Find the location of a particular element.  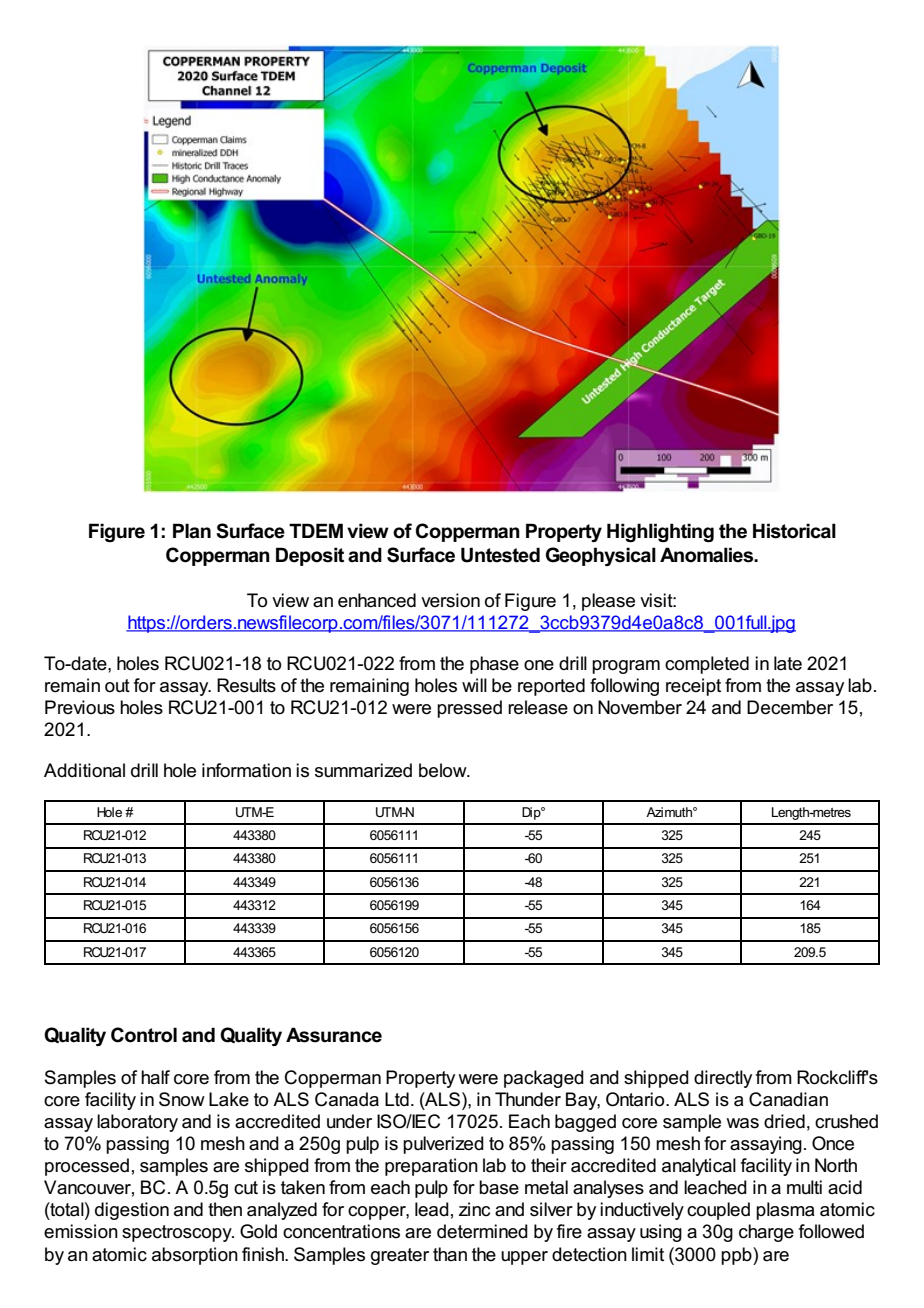

directly is located at coordinates (723, 1079).
